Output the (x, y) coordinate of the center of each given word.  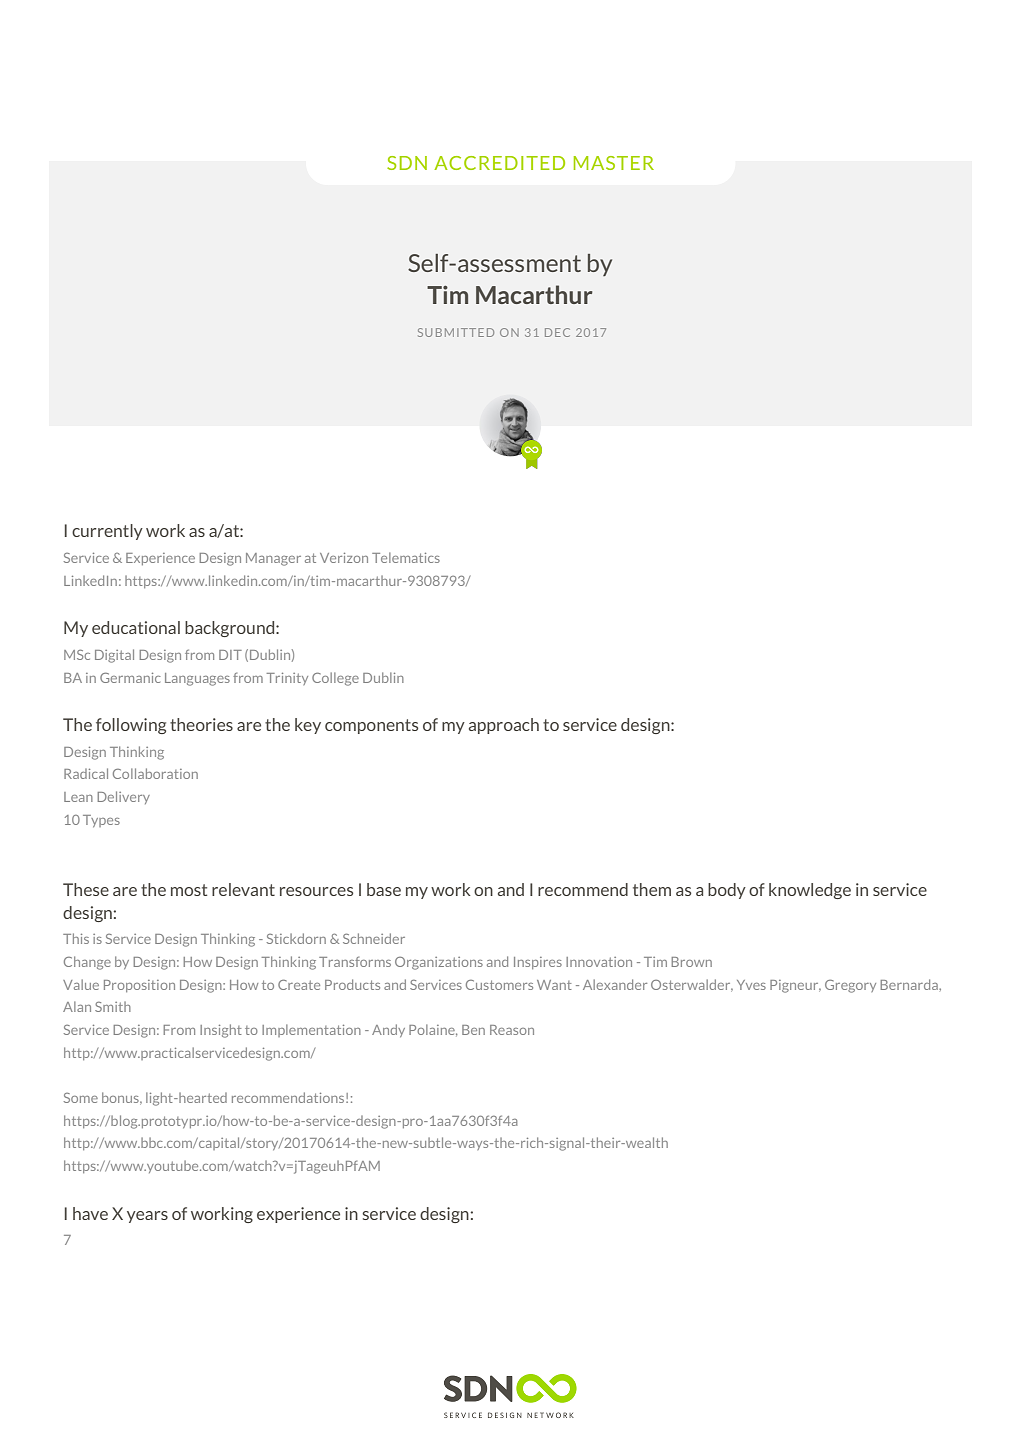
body (727, 891)
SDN (407, 163)
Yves (751, 985)
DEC (557, 332)
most (189, 890)
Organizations (439, 963)
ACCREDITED (499, 163)
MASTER (614, 163)
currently (107, 532)
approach (504, 726)
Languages (197, 679)
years (147, 1217)
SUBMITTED (456, 332)
